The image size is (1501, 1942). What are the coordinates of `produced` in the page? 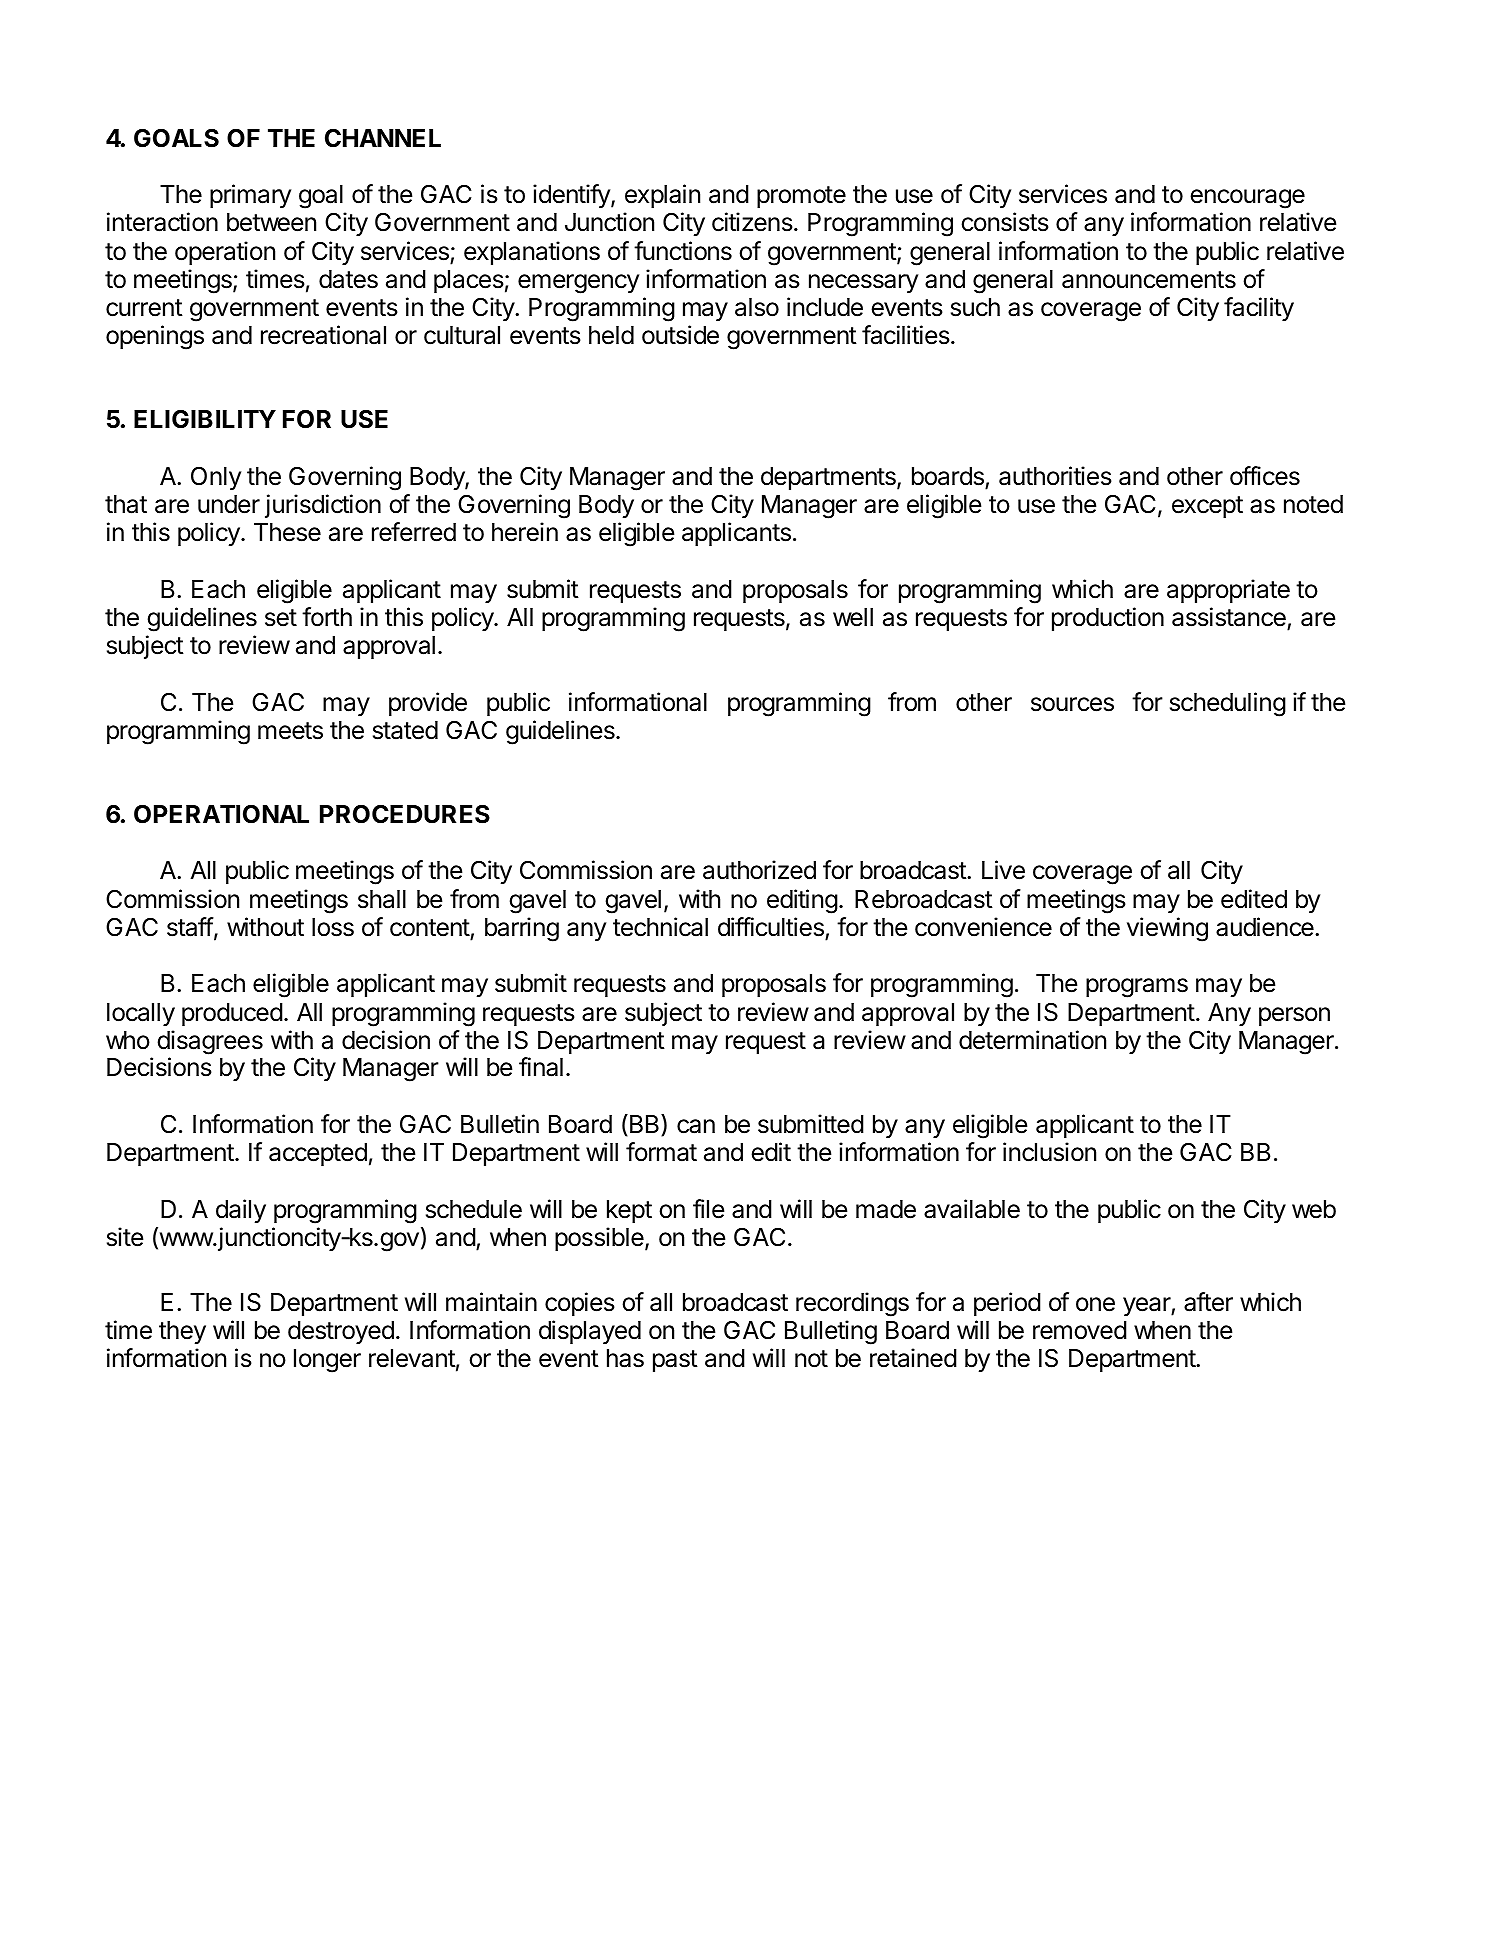 It's located at (232, 1014).
